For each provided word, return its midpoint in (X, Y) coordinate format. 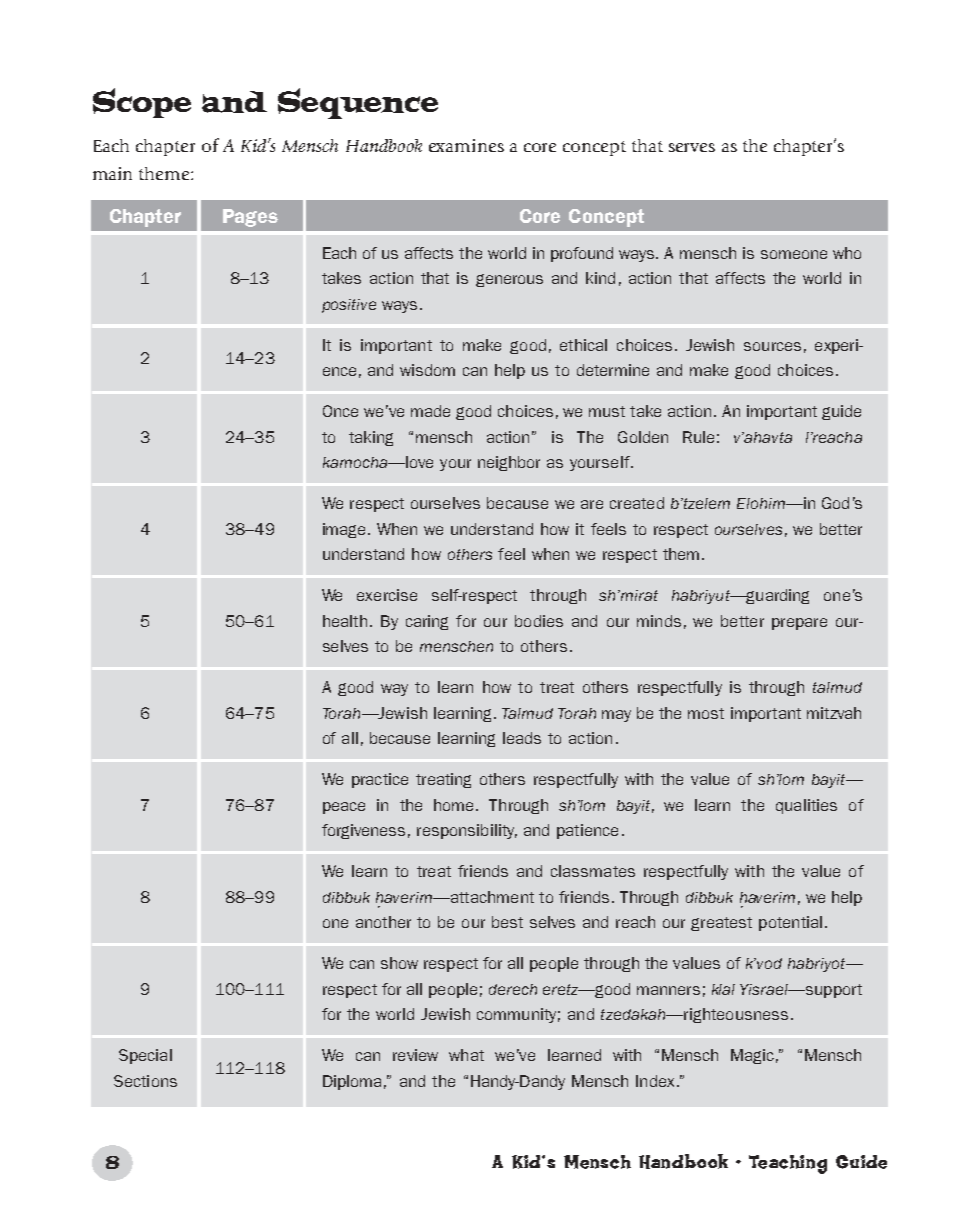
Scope (142, 103)
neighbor (509, 463)
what (466, 1055)
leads (522, 738)
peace (344, 808)
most (706, 713)
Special (145, 1056)
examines (466, 145)
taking (371, 438)
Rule (698, 437)
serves (692, 147)
